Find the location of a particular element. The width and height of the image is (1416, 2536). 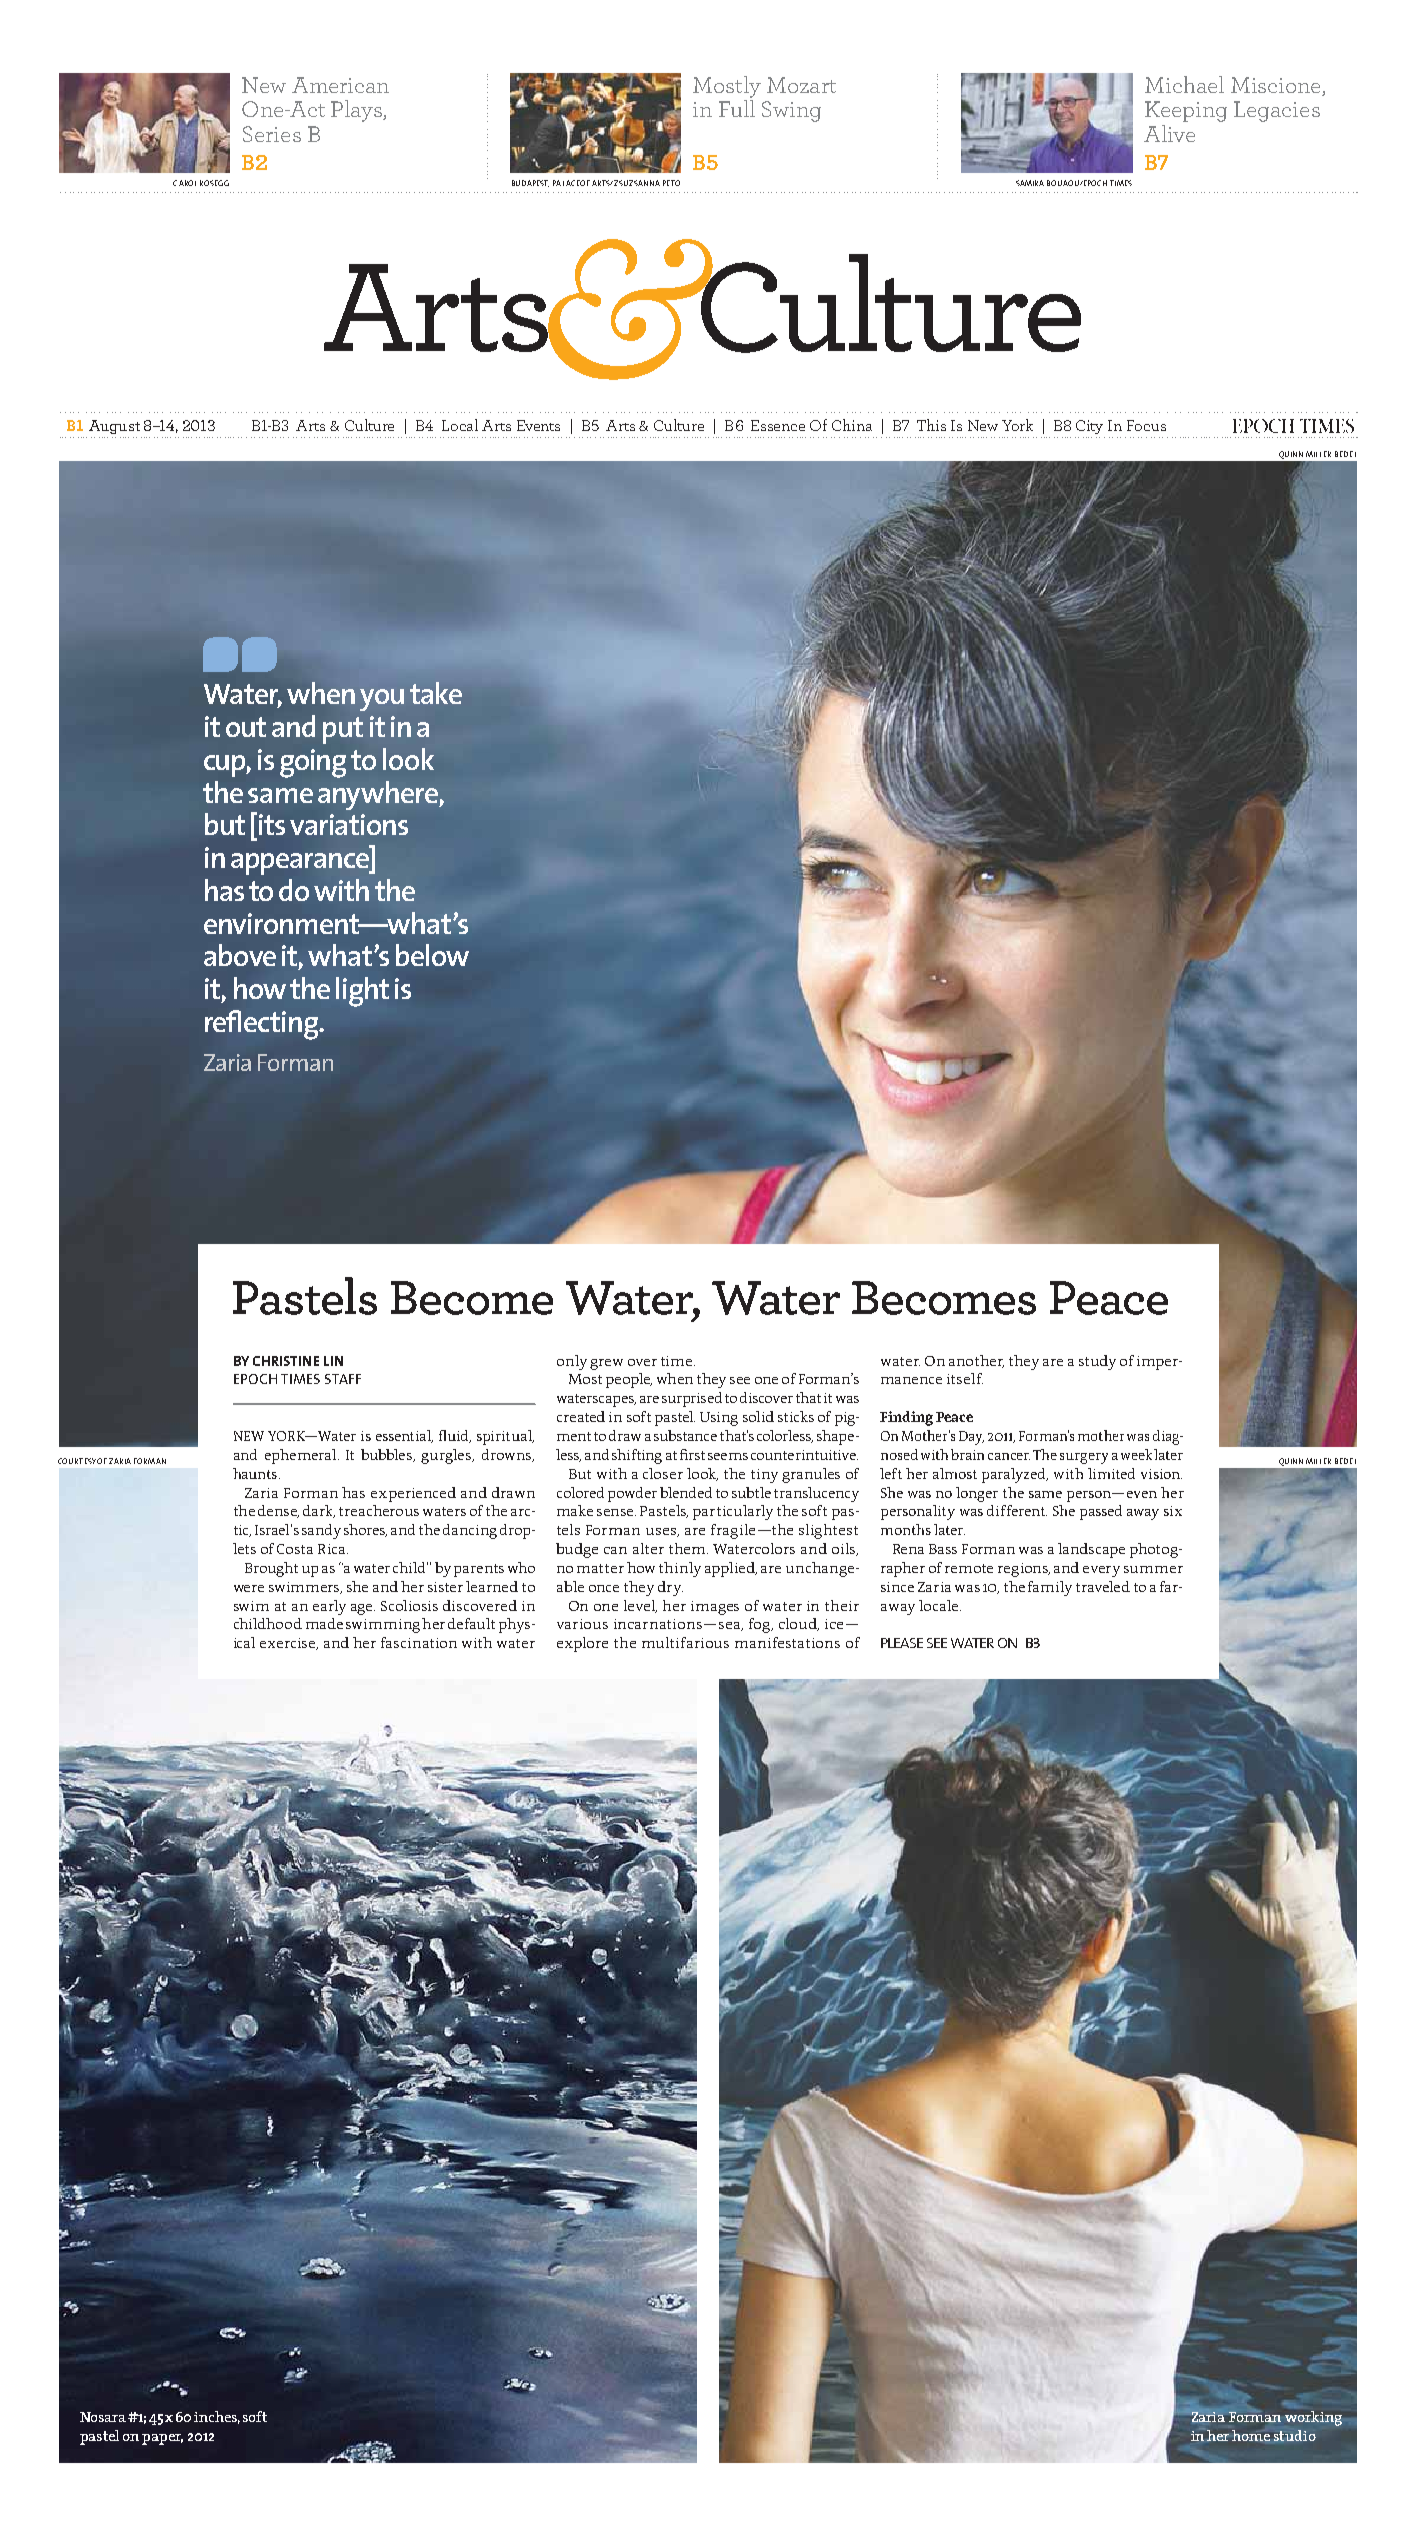

surprised is located at coordinates (692, 1399).
